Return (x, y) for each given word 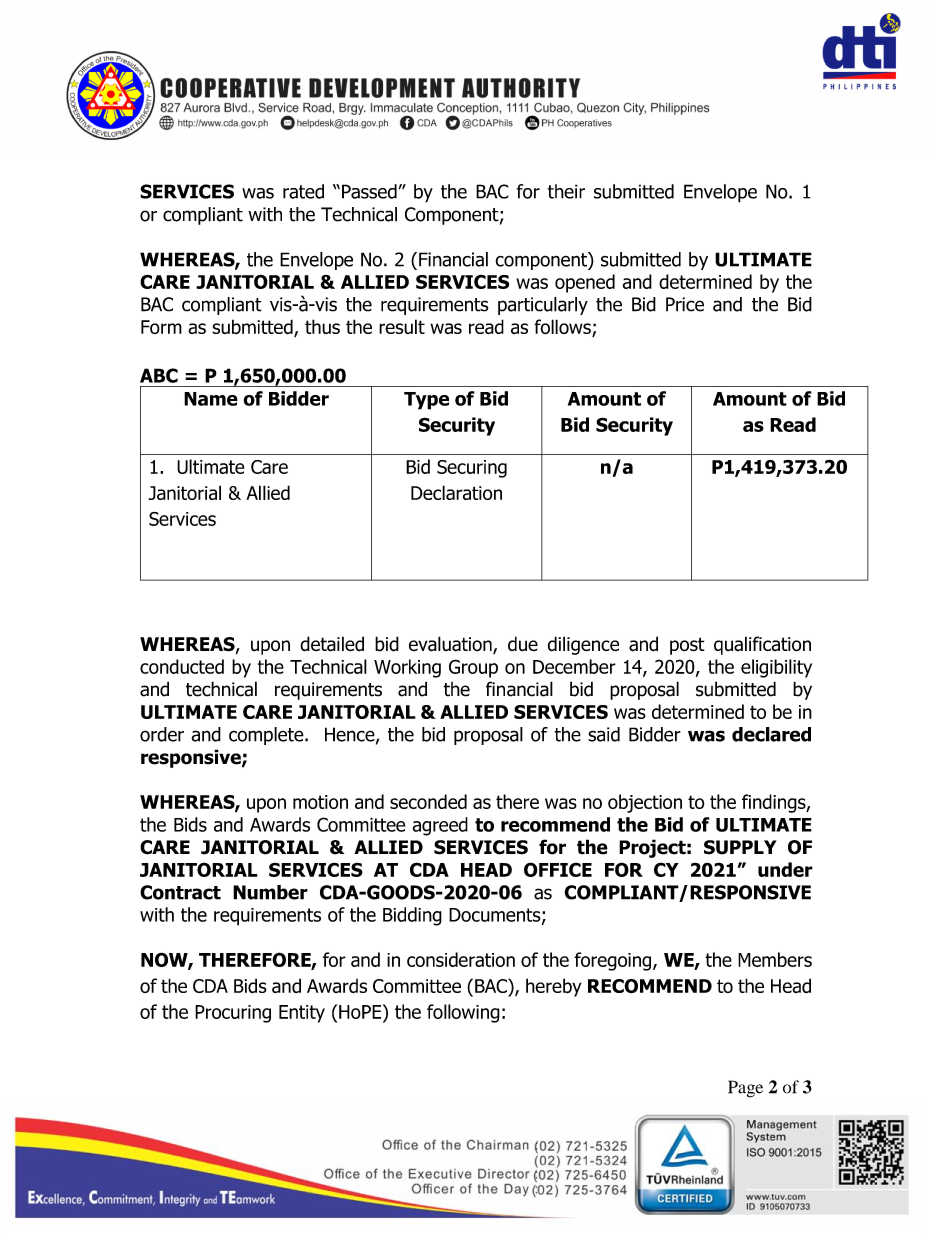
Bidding (412, 916)
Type (426, 401)
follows (563, 328)
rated (303, 191)
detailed (332, 644)
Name (211, 399)
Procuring (233, 1014)
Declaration (456, 492)
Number (270, 892)
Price (685, 304)
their (566, 191)
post (687, 646)
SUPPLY (740, 847)
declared (771, 734)
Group (473, 668)
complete (267, 736)
